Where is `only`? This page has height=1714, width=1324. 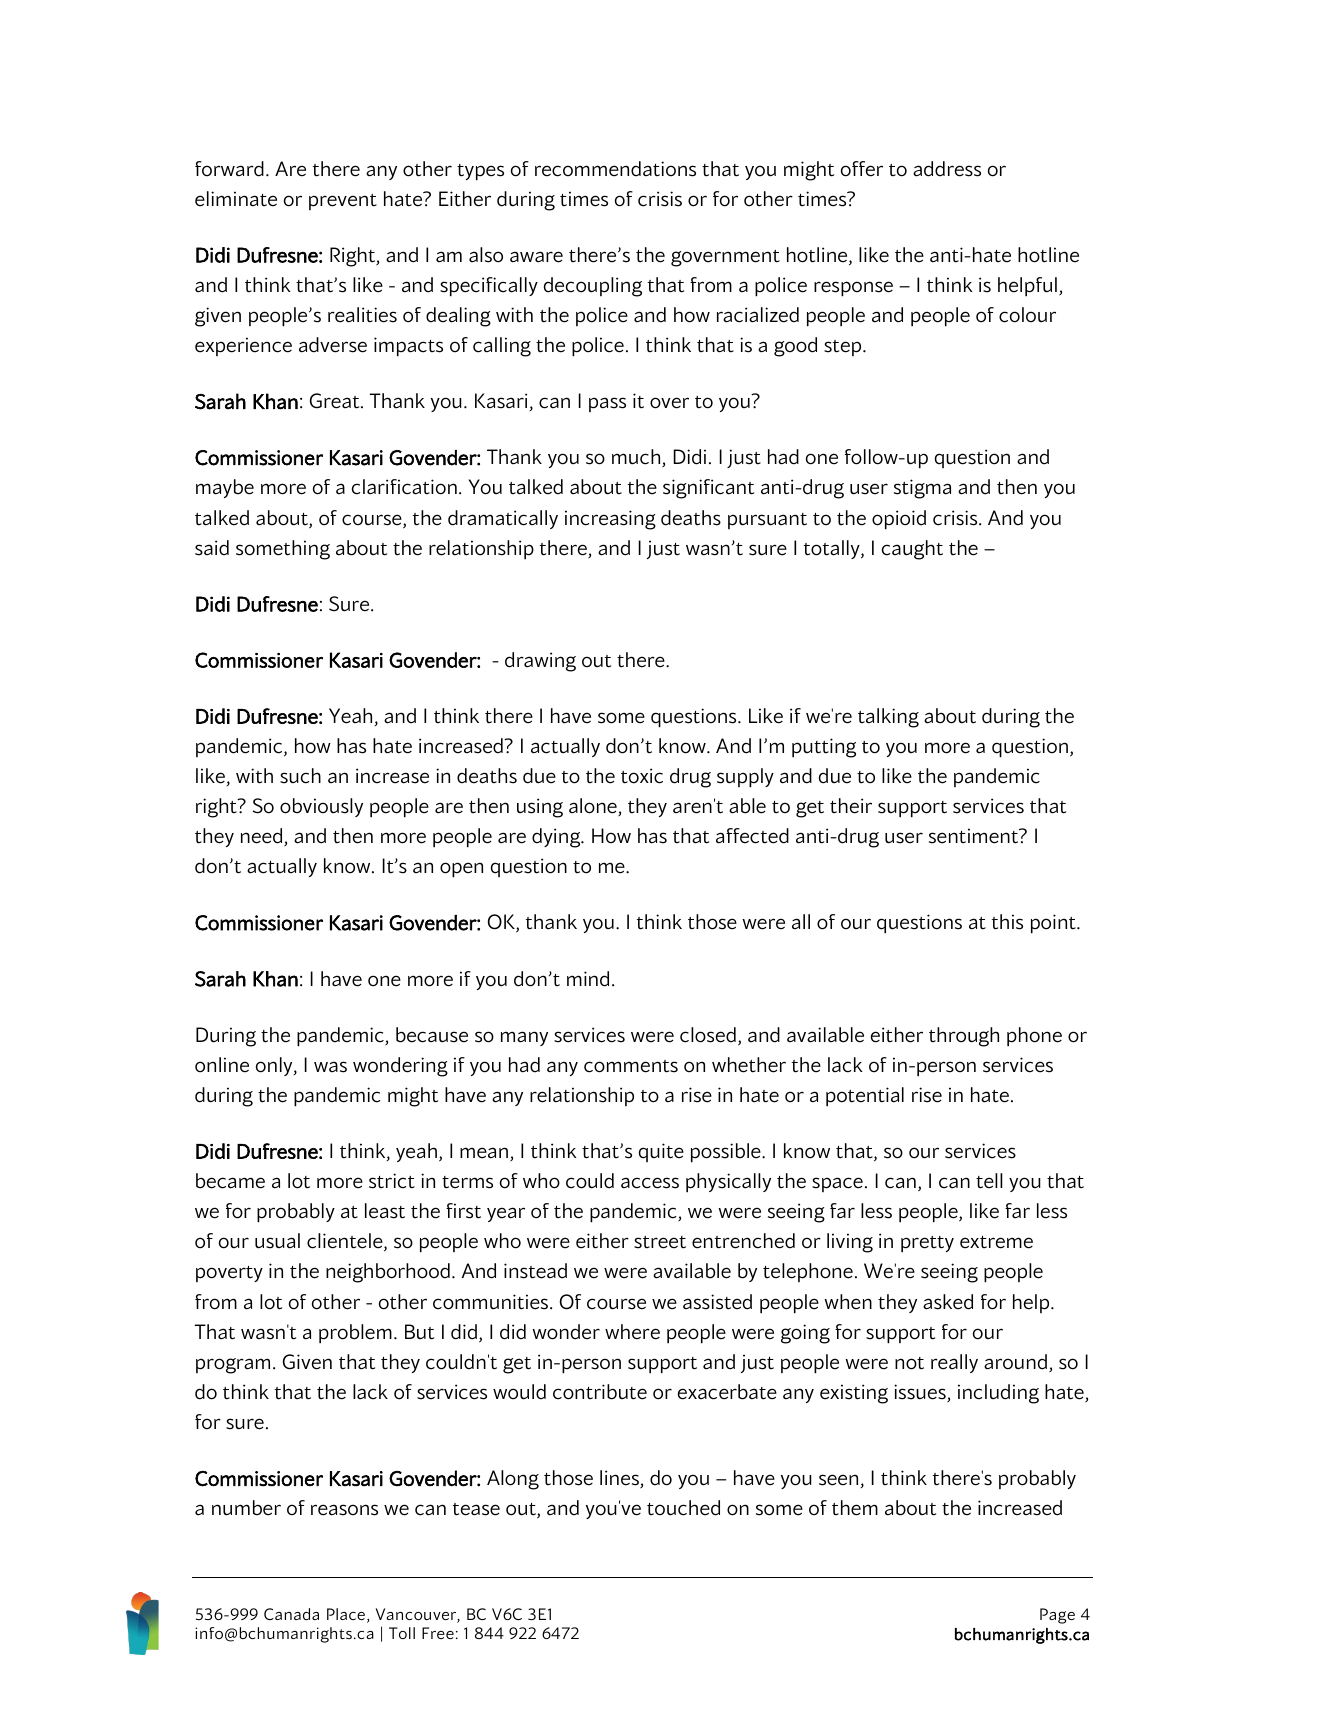 only is located at coordinates (275, 1066).
